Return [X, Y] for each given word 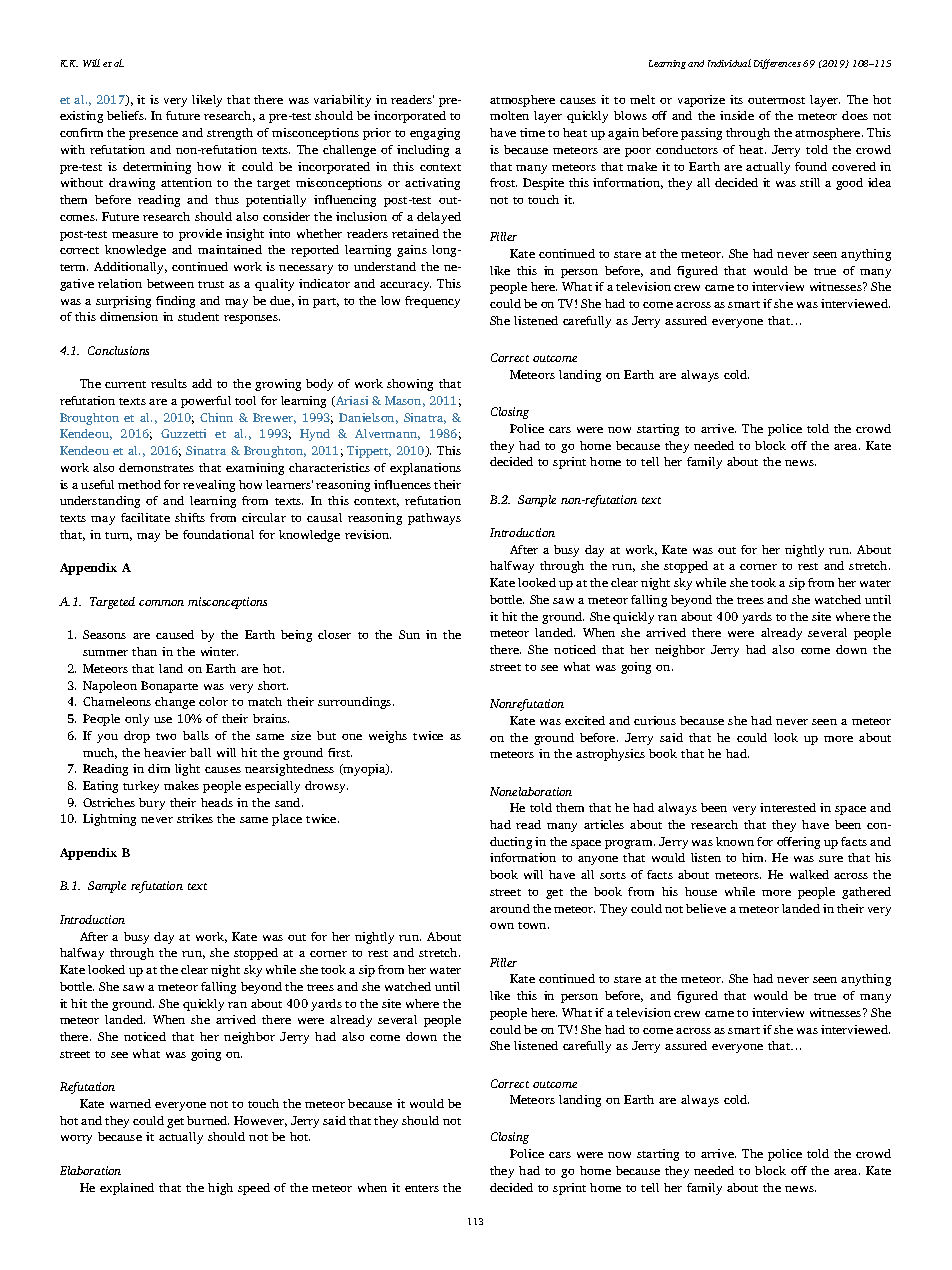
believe [706, 908]
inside [737, 115]
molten [509, 115]
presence [153, 135]
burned [208, 1120]
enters [422, 1188]
